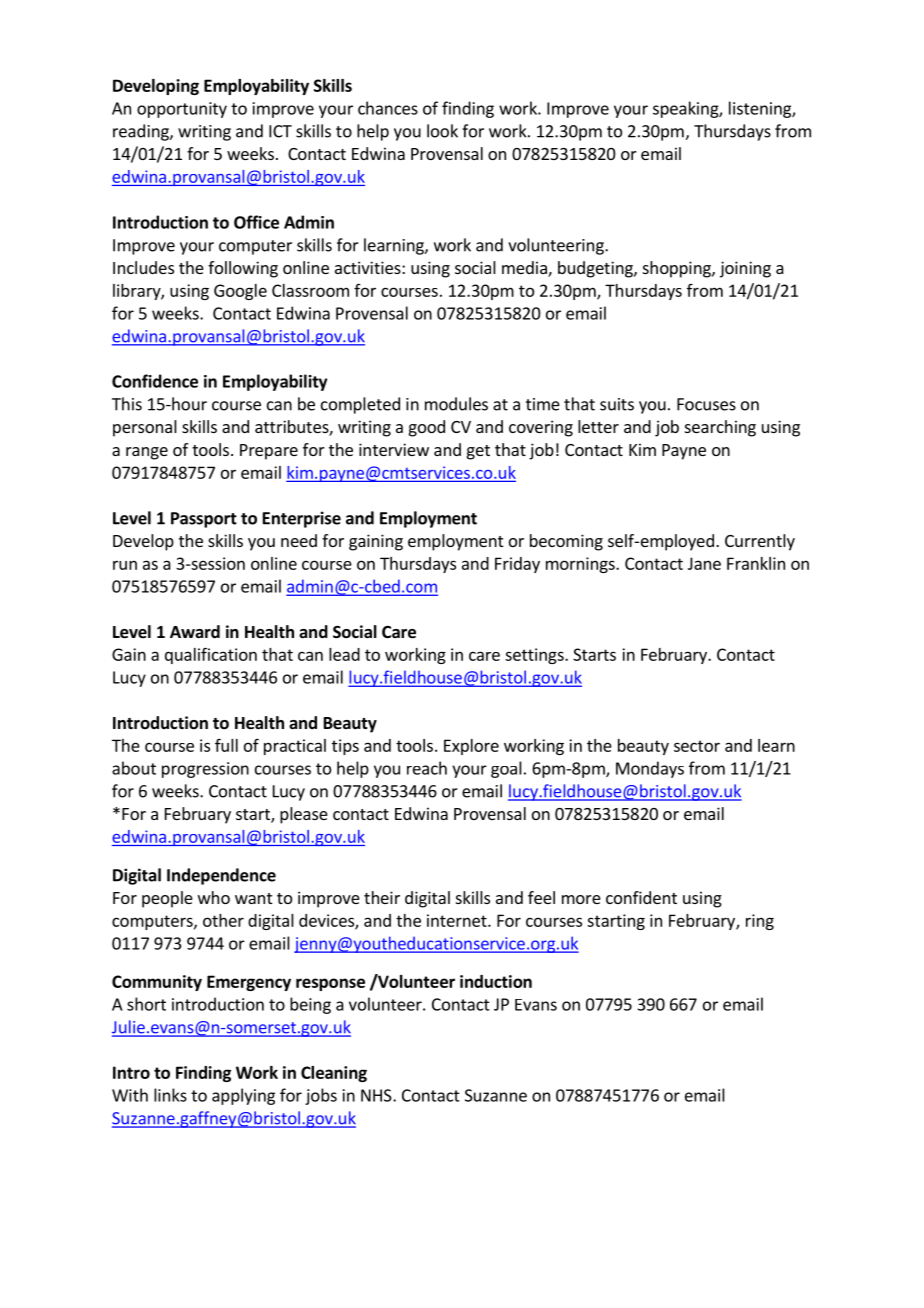  What do you see at coordinates (442, 131) in the screenshot?
I see `look` at bounding box center [442, 131].
